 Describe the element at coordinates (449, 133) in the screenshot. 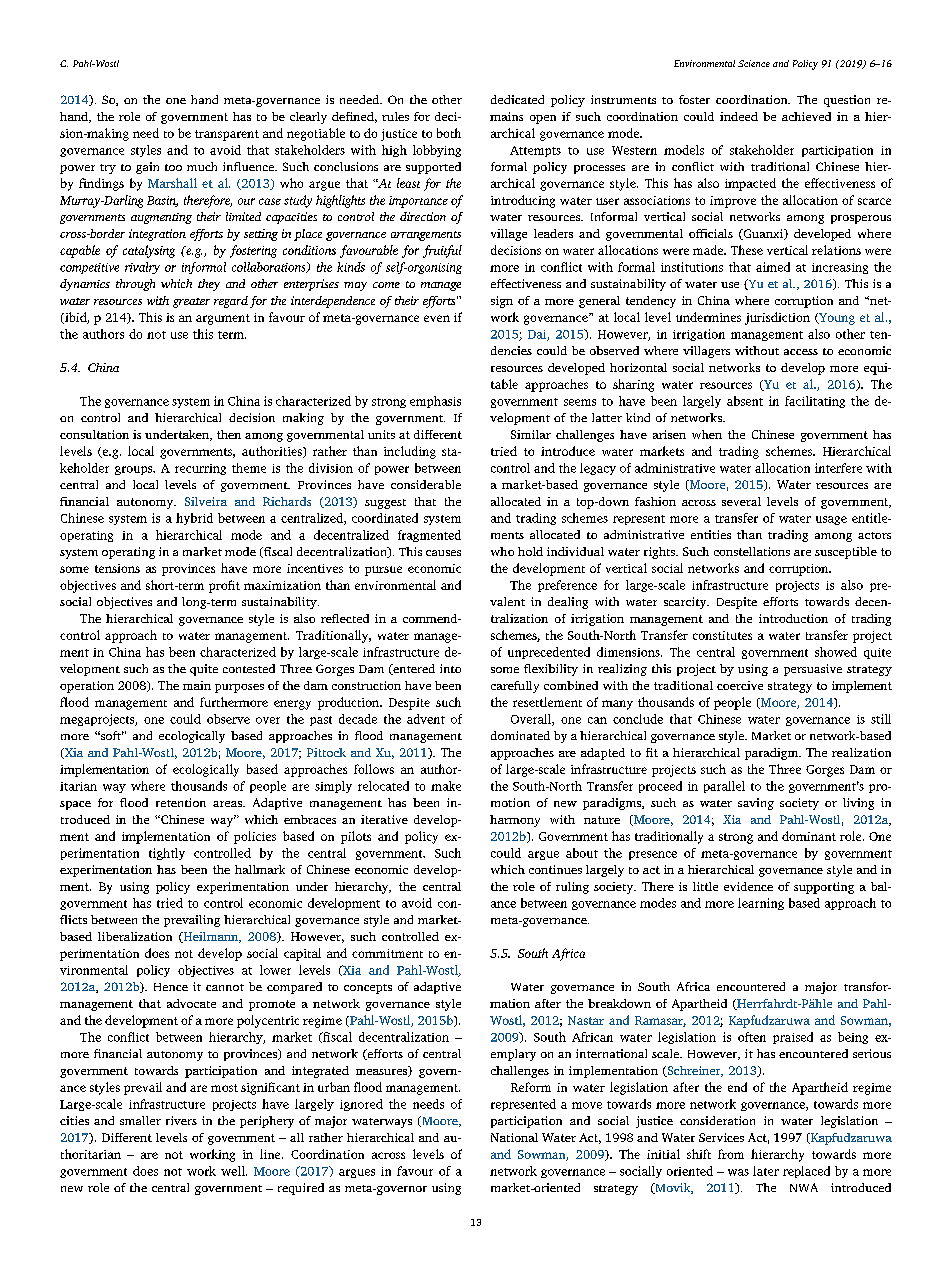

I see `both` at that location.
